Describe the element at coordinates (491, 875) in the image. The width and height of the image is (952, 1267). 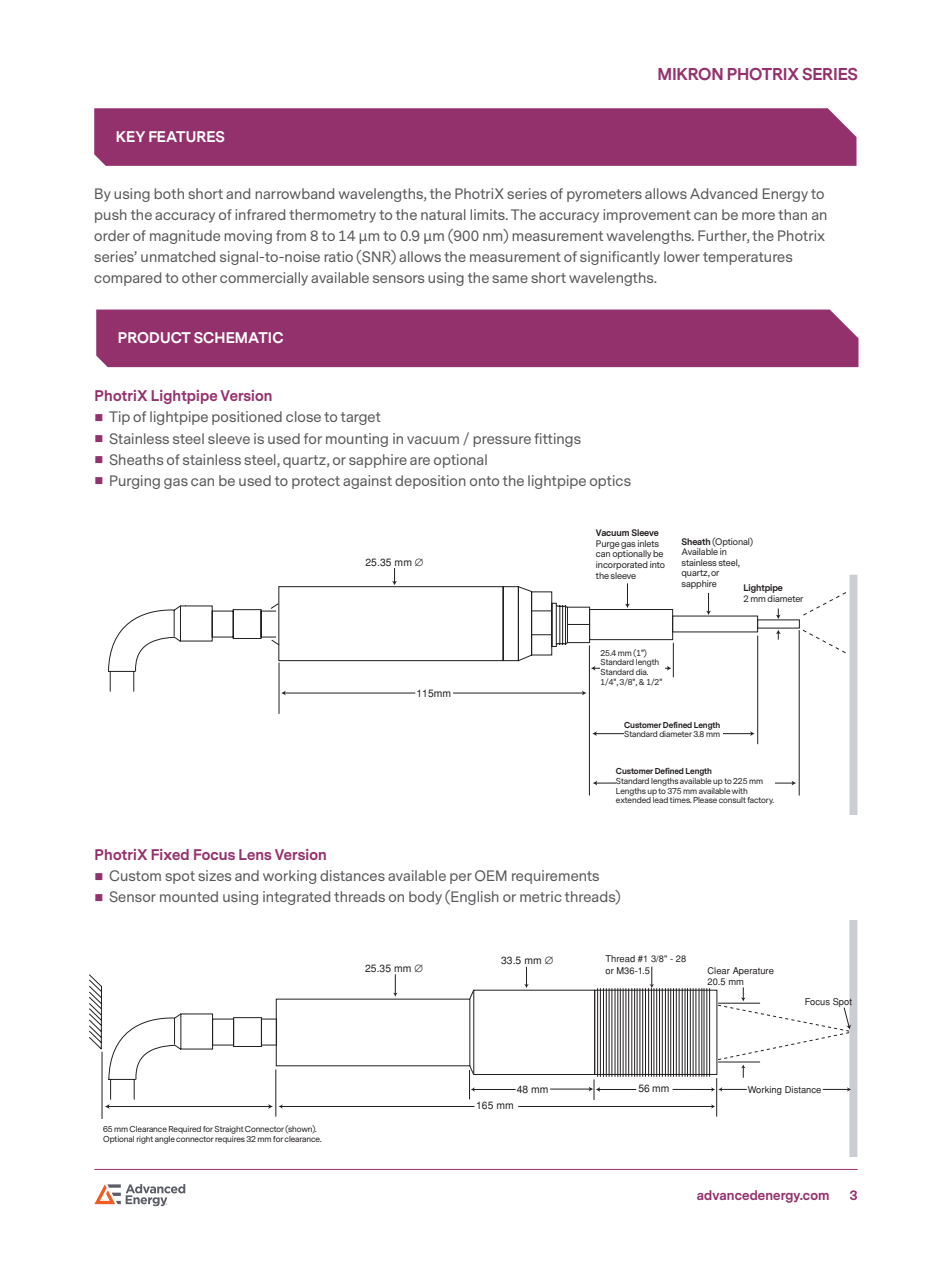
I see `OEM` at that location.
